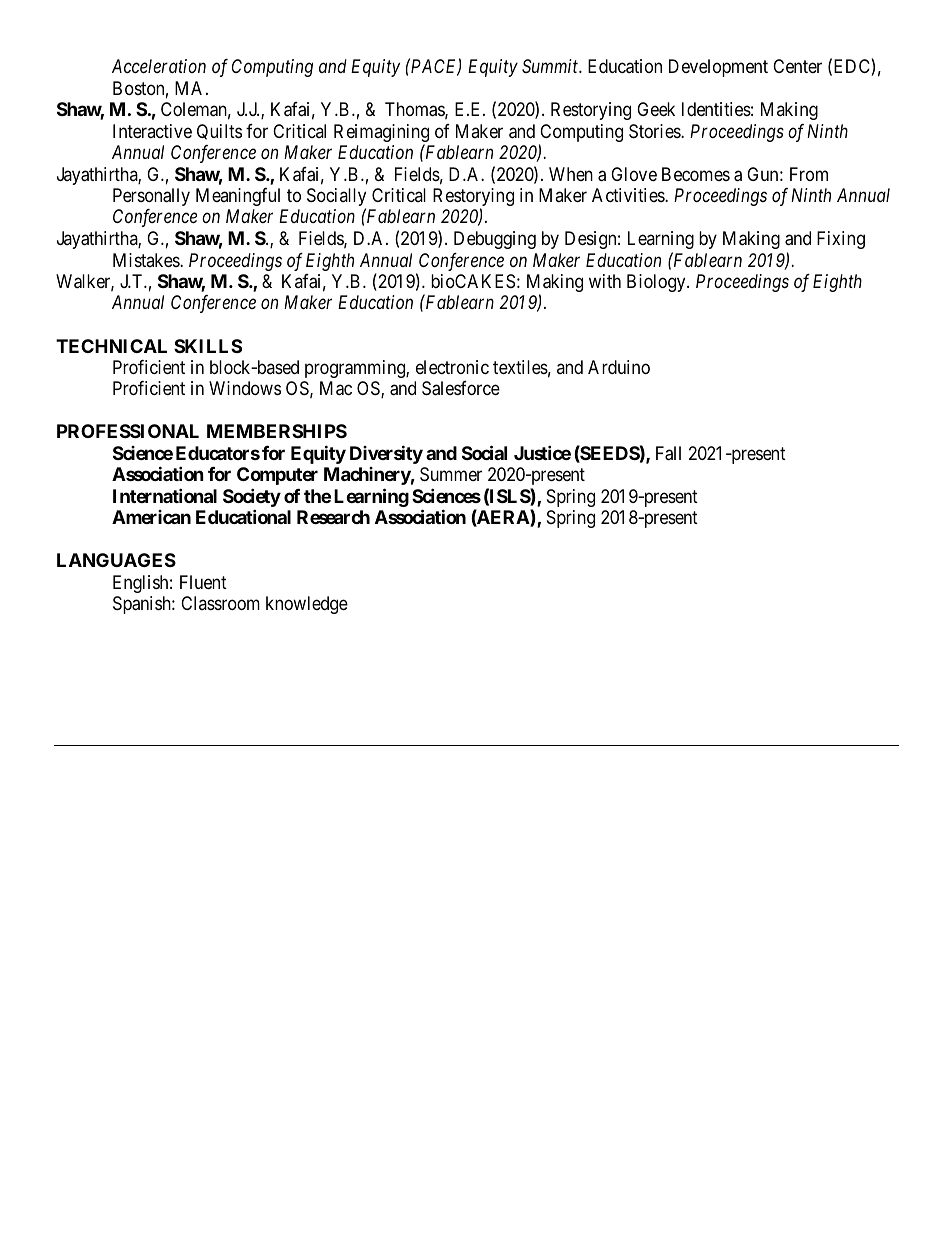  Describe the element at coordinates (159, 66) in the screenshot. I see `Acceleration` at that location.
